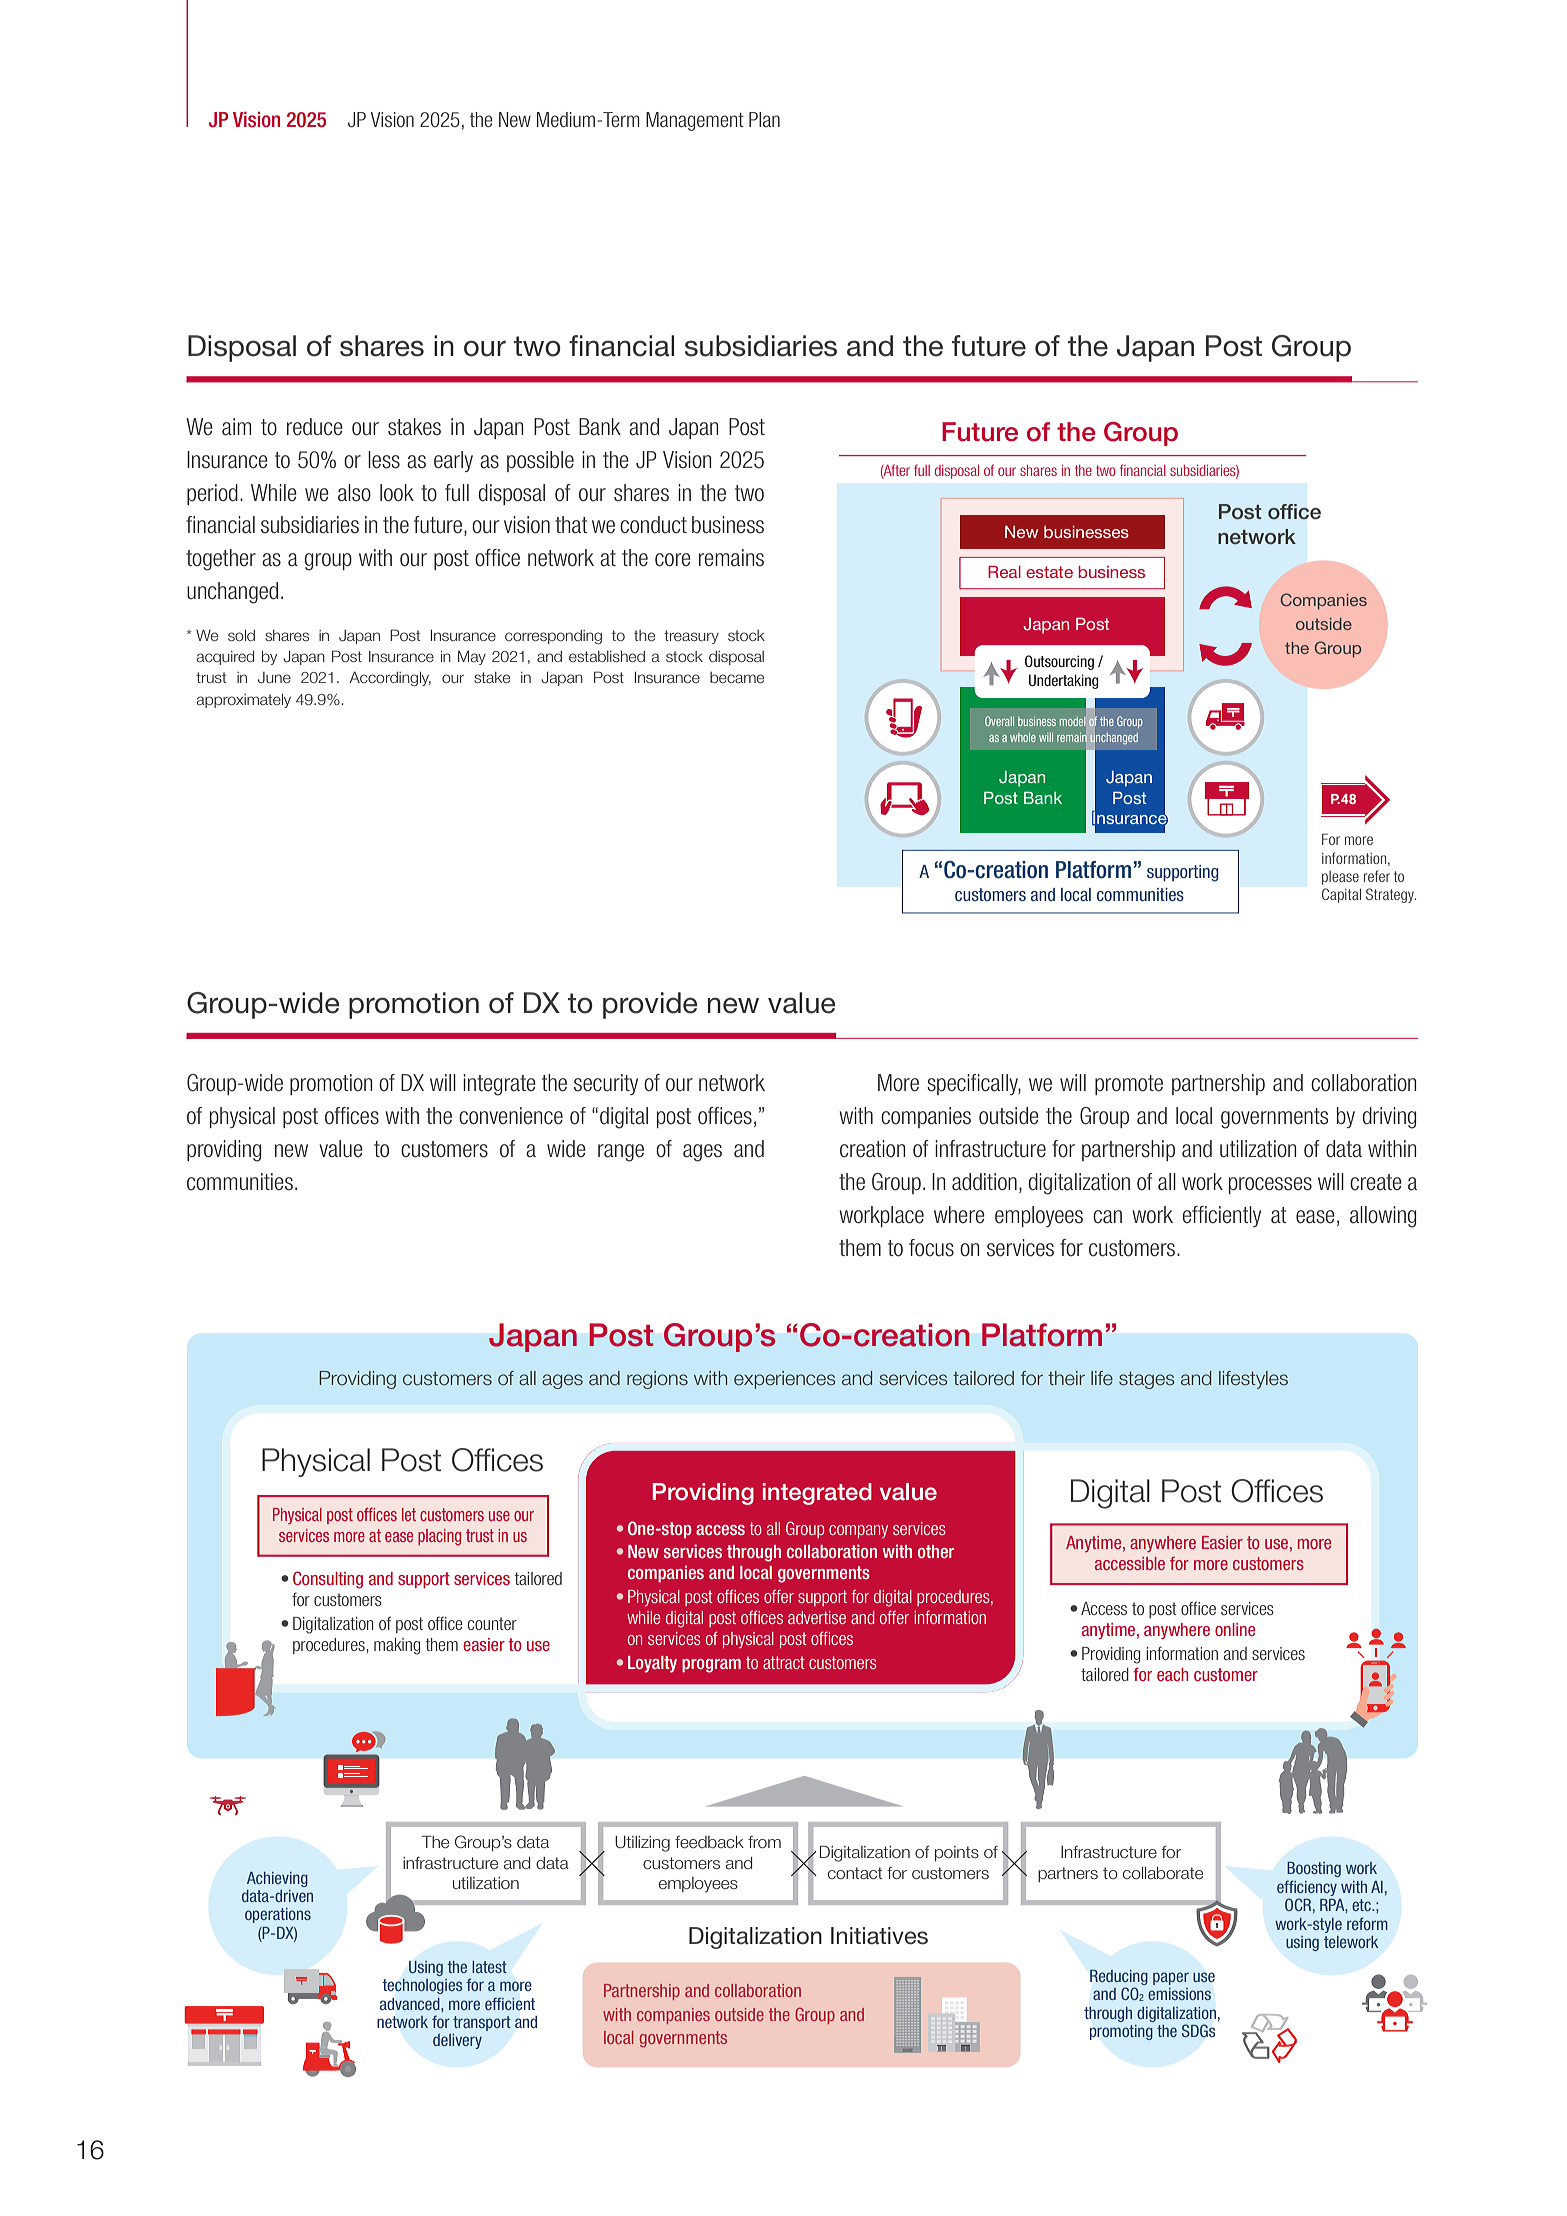 This screenshot has width=1567, height=2216. I want to click on reduce, so click(315, 427).
